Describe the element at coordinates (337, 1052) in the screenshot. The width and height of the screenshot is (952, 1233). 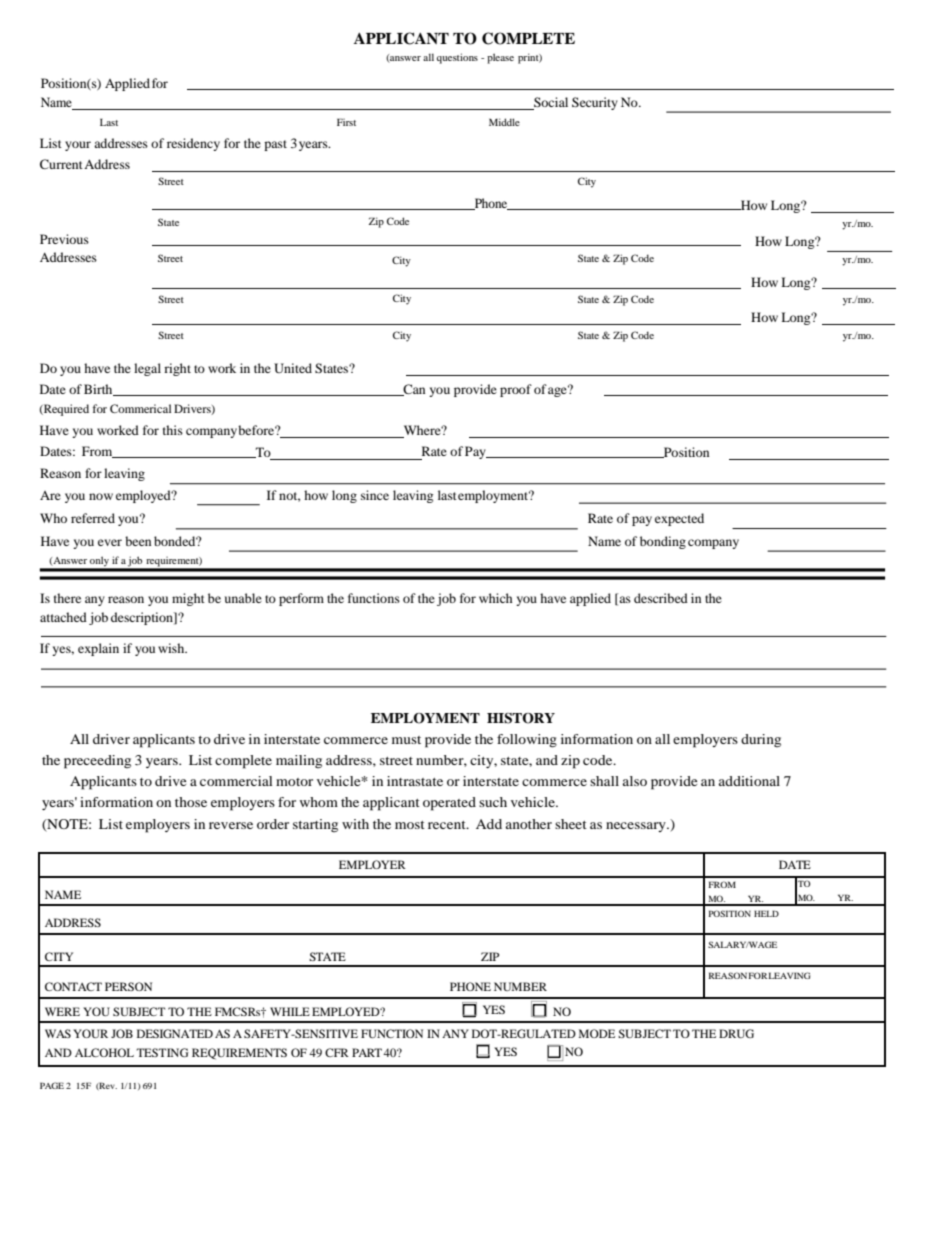
I see `CFR` at that location.
